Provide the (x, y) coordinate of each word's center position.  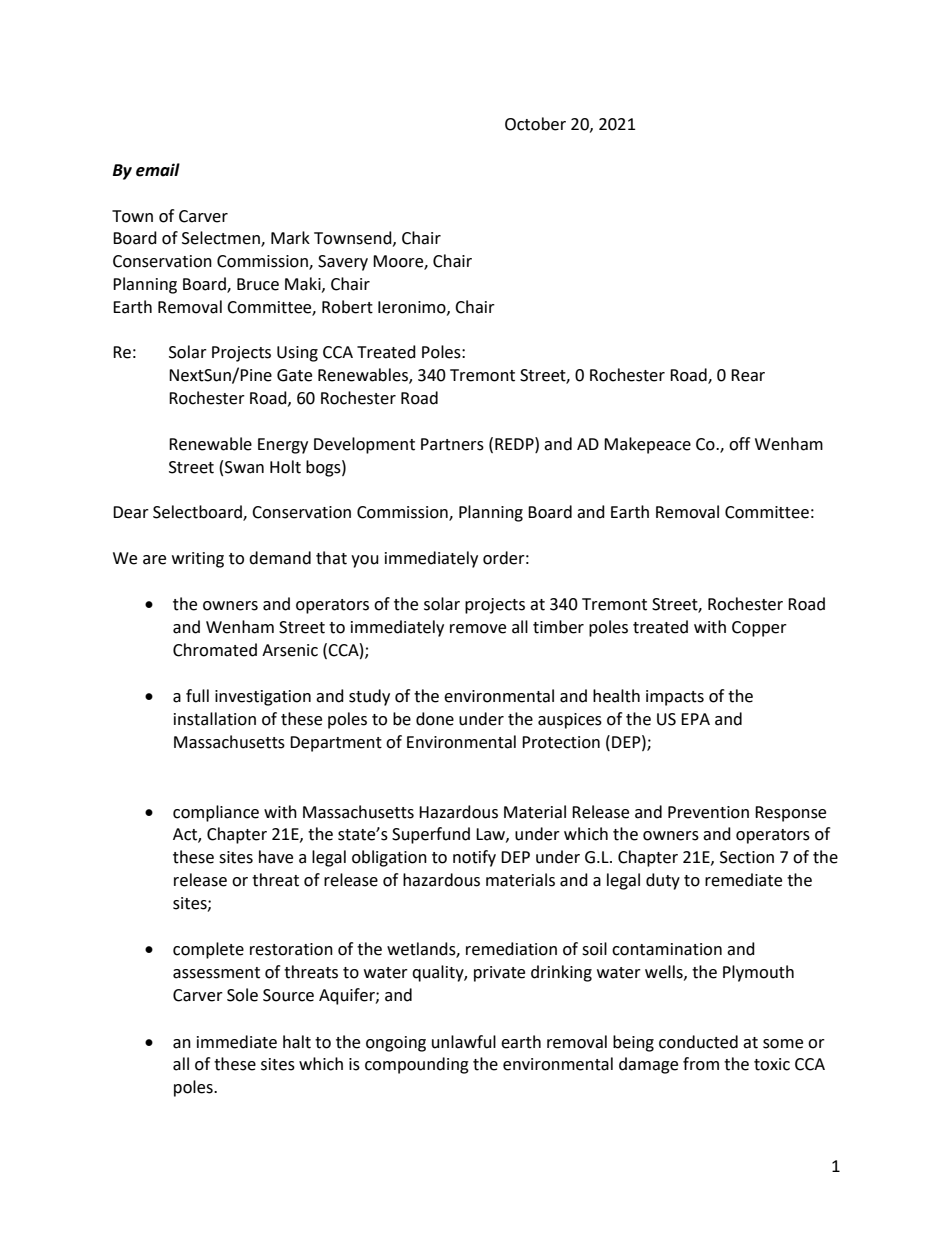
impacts (675, 698)
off (739, 444)
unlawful (464, 1042)
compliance (216, 813)
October (535, 124)
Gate (294, 375)
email (158, 170)
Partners (452, 444)
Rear (748, 375)
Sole (242, 995)
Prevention (708, 812)
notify (474, 858)
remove (478, 629)
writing (198, 560)
